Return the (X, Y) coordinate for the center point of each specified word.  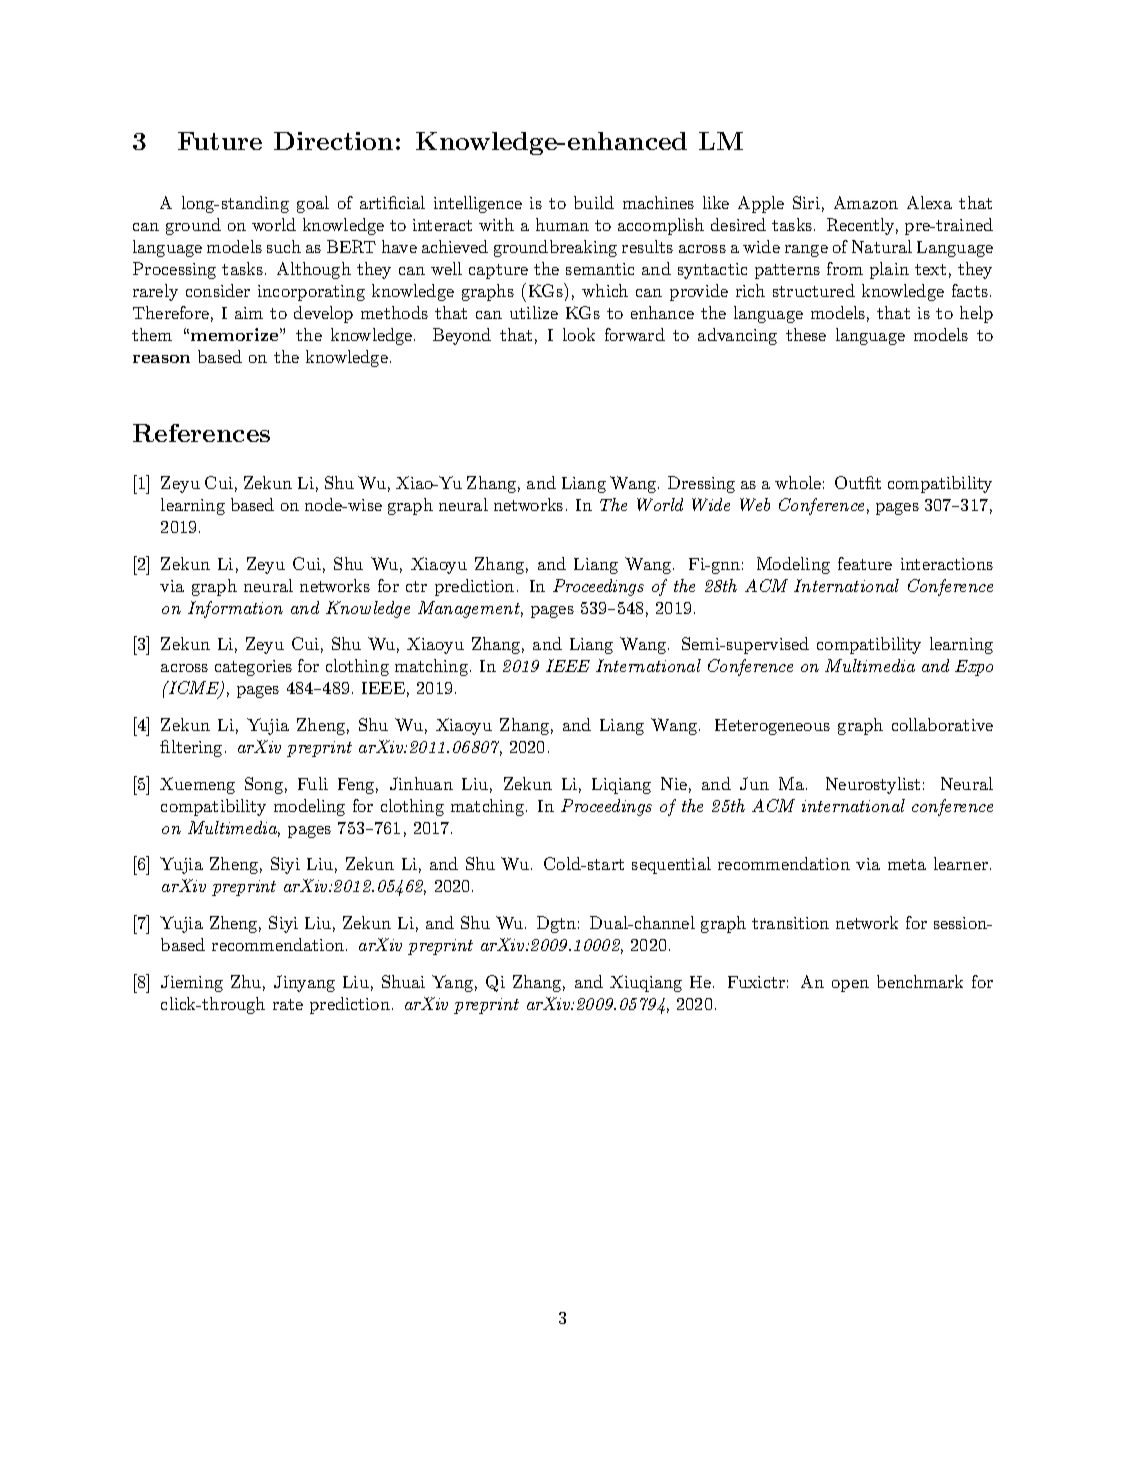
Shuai (403, 981)
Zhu (246, 981)
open (850, 986)
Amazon (866, 202)
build (594, 202)
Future (220, 141)
